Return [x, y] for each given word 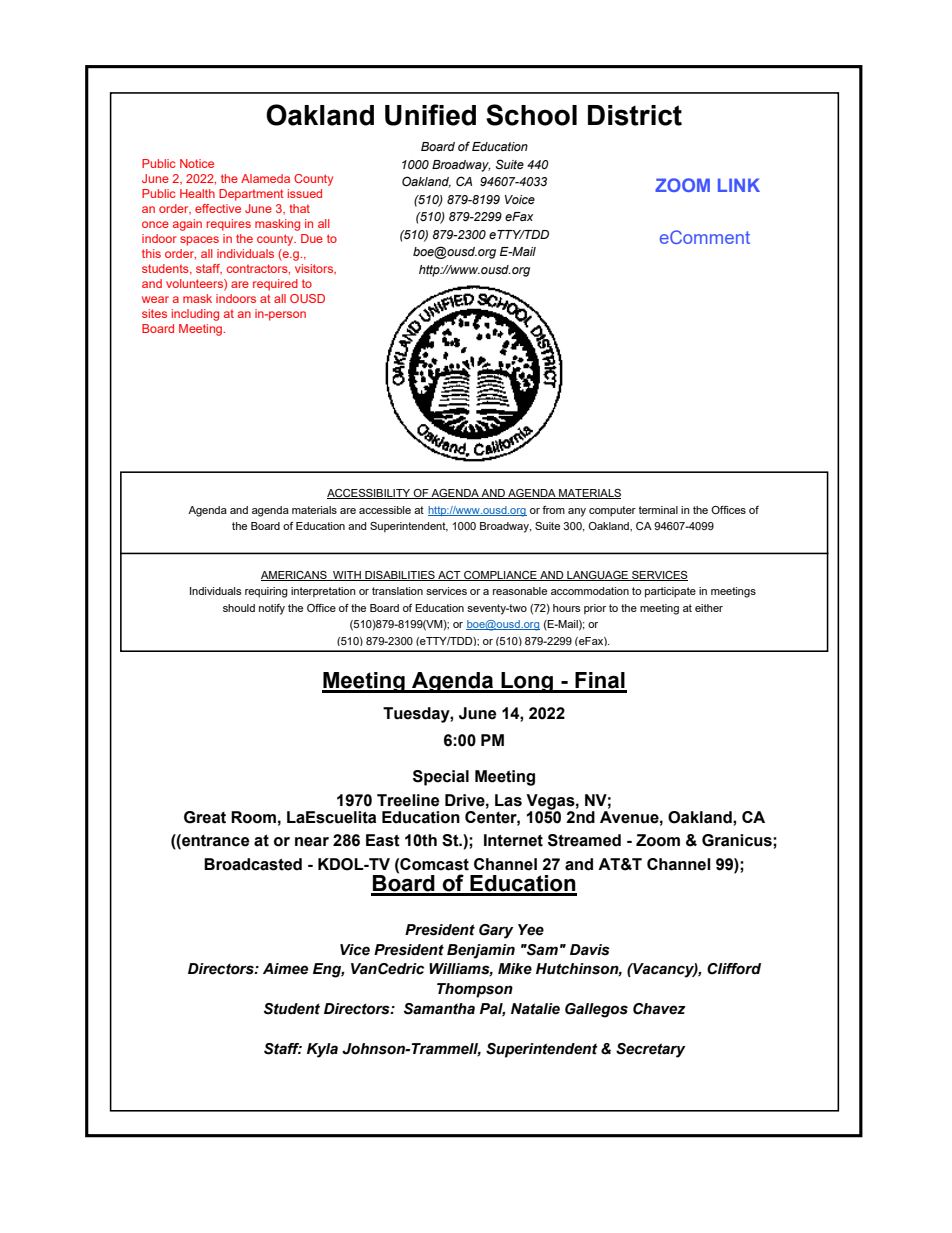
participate [670, 592]
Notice [197, 163]
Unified [430, 115]
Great [205, 817]
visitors [315, 269]
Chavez [659, 1009]
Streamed [584, 840]
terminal [658, 510]
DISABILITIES [400, 576]
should [239, 608]
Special [441, 778]
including [195, 315]
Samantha [439, 1009]
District [635, 115]
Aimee [285, 969]
